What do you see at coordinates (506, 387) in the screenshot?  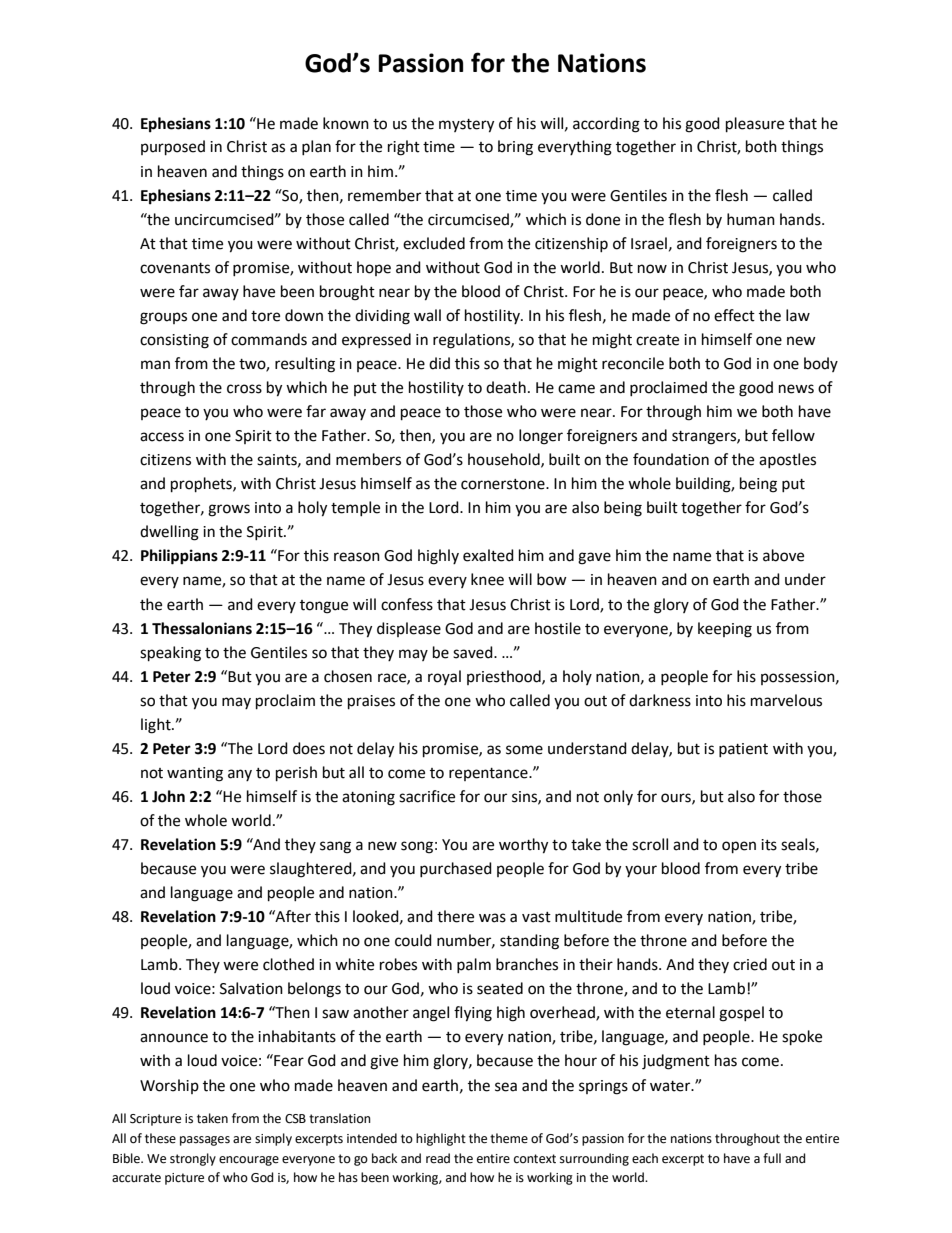 I see `death` at bounding box center [506, 387].
